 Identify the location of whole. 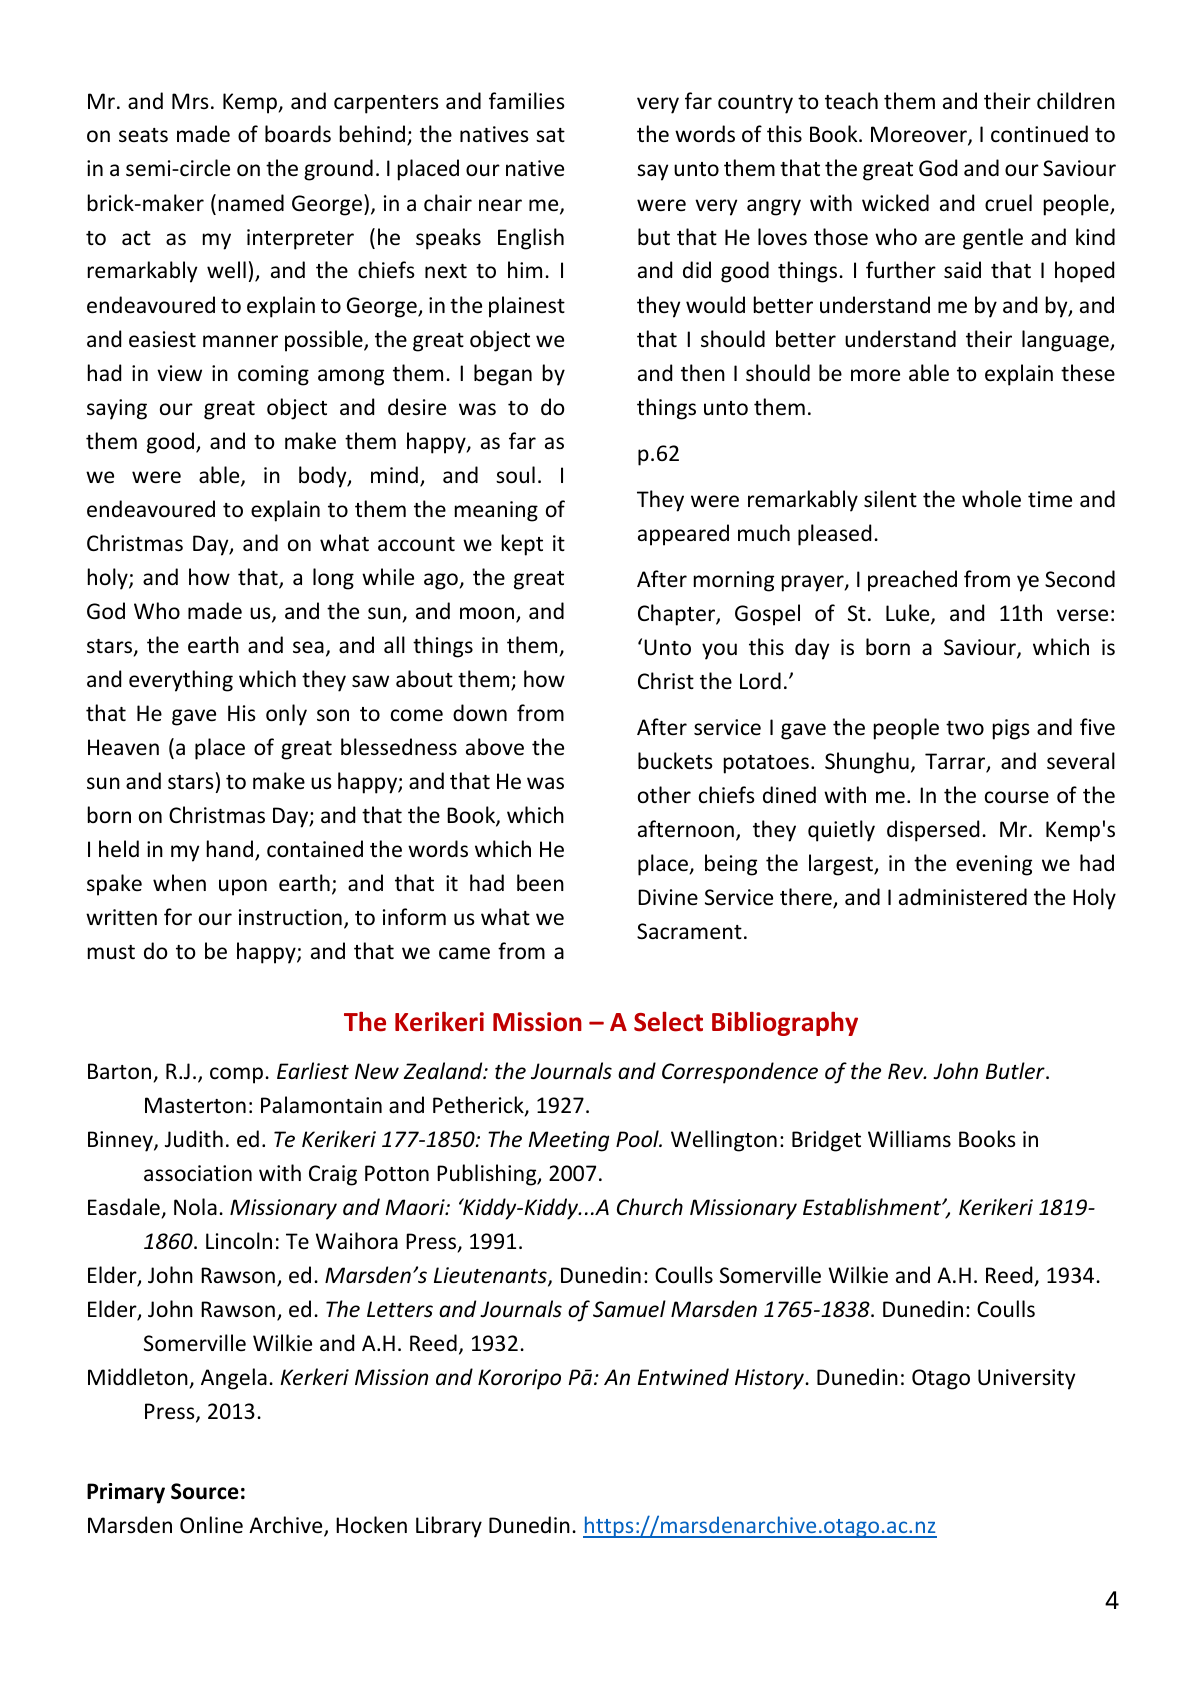
(991, 499).
